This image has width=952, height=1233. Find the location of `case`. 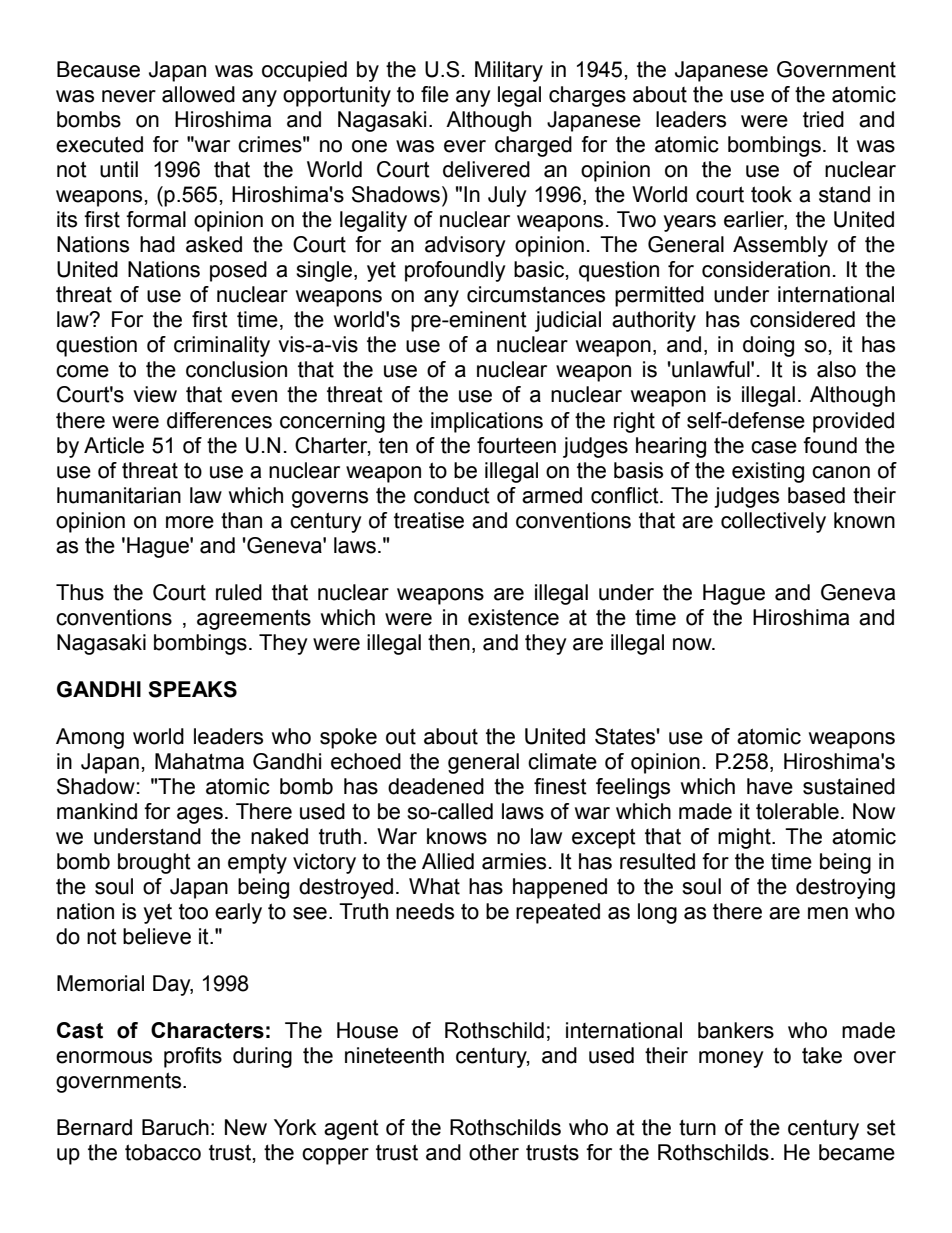

case is located at coordinates (774, 447).
